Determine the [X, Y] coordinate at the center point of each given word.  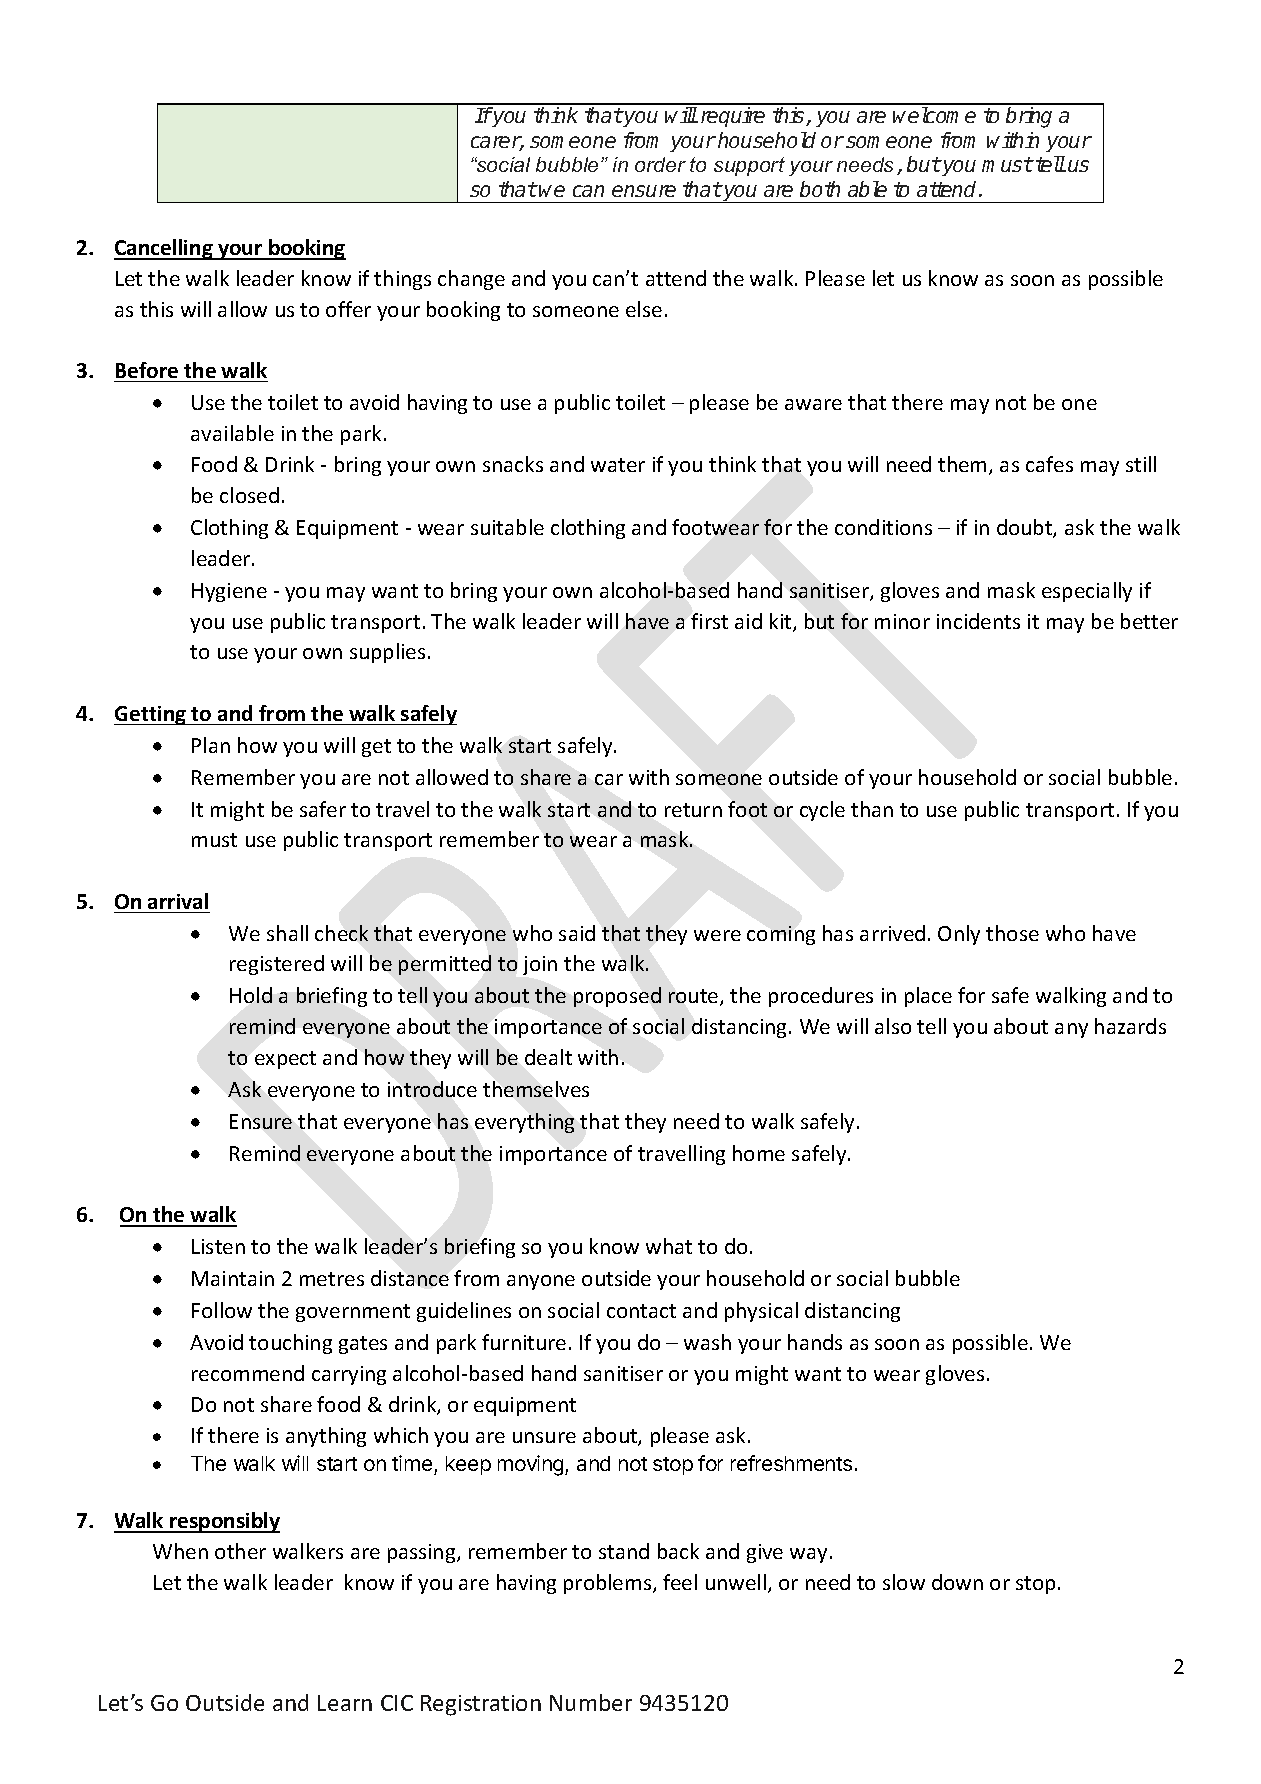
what [669, 1246]
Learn [345, 1703]
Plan [211, 745]
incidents [978, 621]
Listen [218, 1246]
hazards [1130, 1026]
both [820, 189]
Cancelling [164, 249]
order [660, 164]
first [709, 621]
